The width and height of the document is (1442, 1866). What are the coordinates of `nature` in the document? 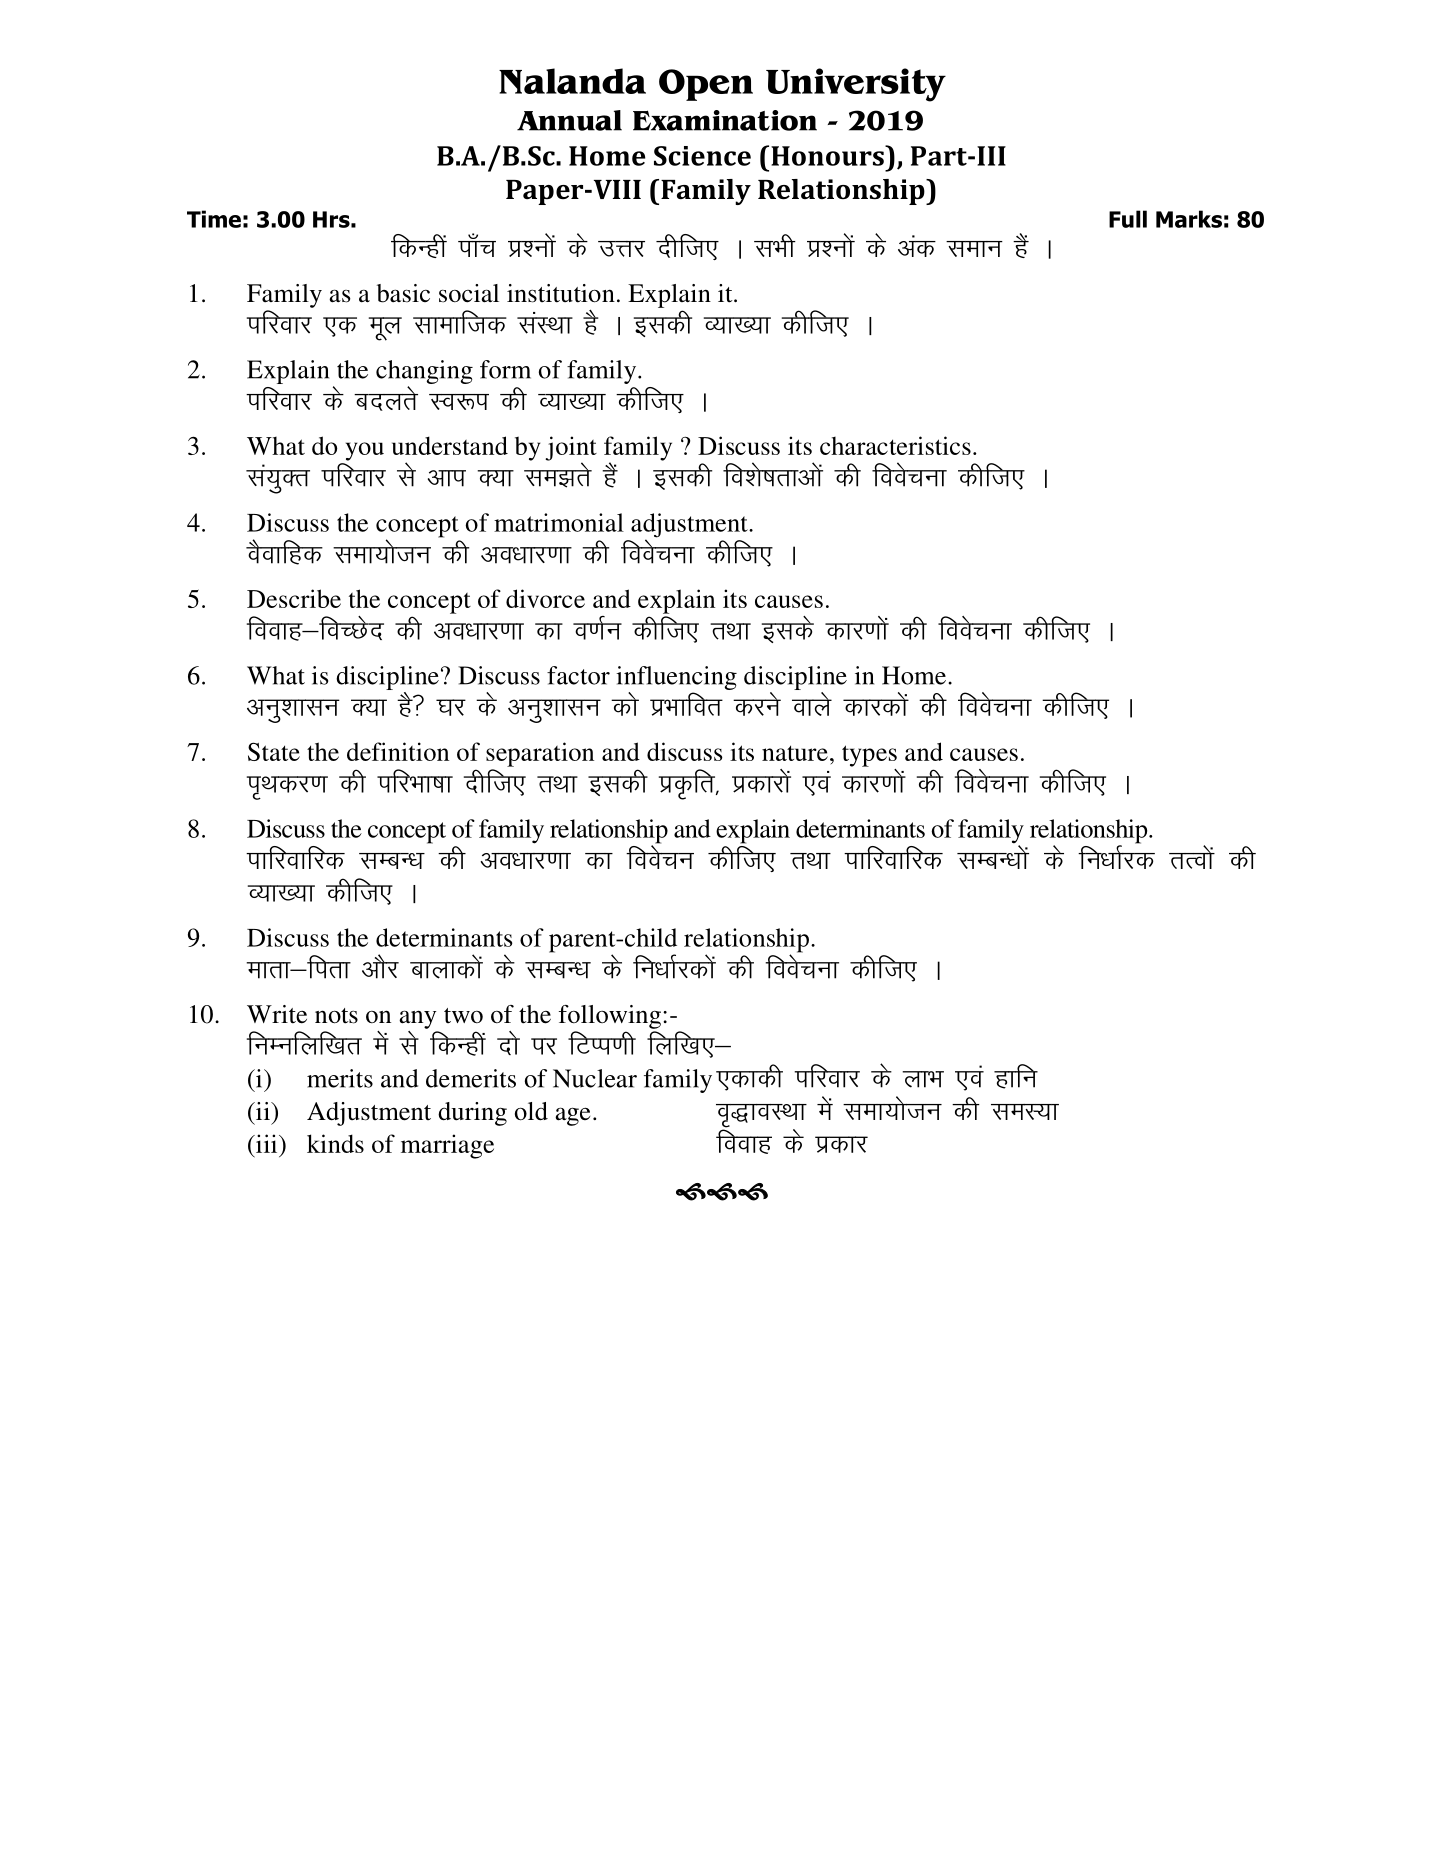 It's located at (795, 753).
